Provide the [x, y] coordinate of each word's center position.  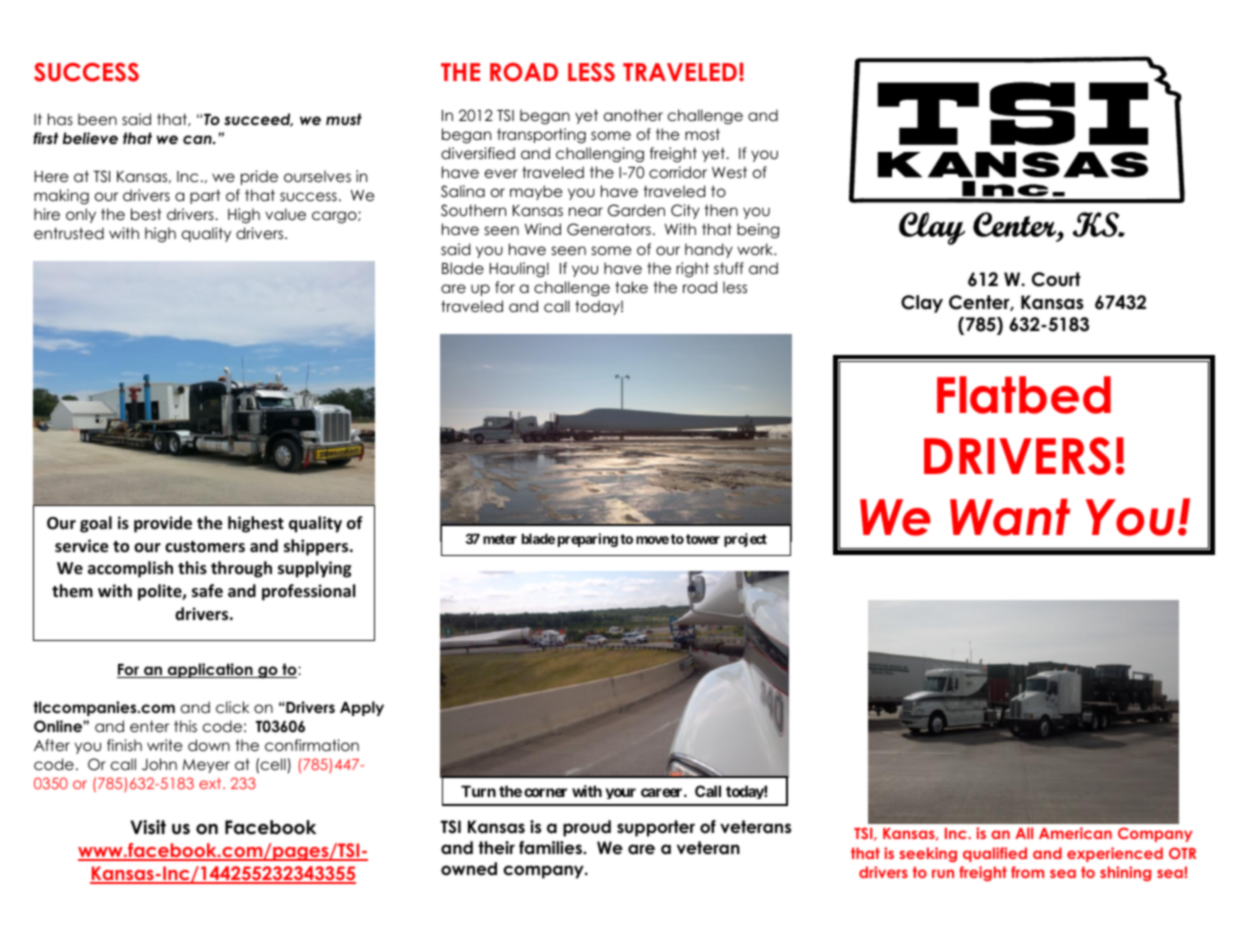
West [729, 172]
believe [90, 138]
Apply [362, 708]
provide [163, 524]
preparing [588, 540]
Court [1056, 279]
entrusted [69, 233]
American [1075, 833]
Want [1010, 517]
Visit [148, 827]
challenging [600, 155]
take [631, 287]
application [210, 670]
